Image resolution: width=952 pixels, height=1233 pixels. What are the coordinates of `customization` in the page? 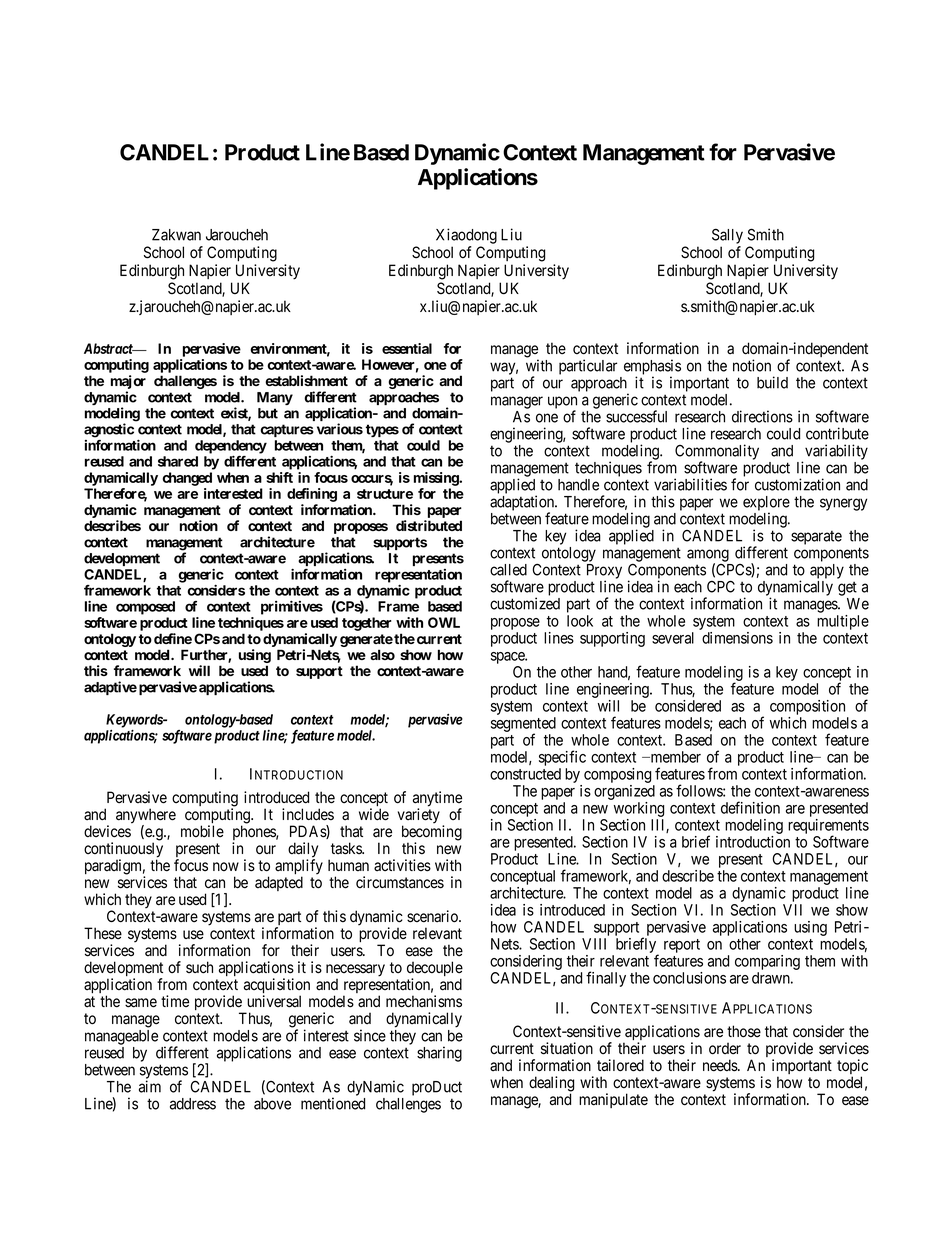 It's located at (797, 484).
